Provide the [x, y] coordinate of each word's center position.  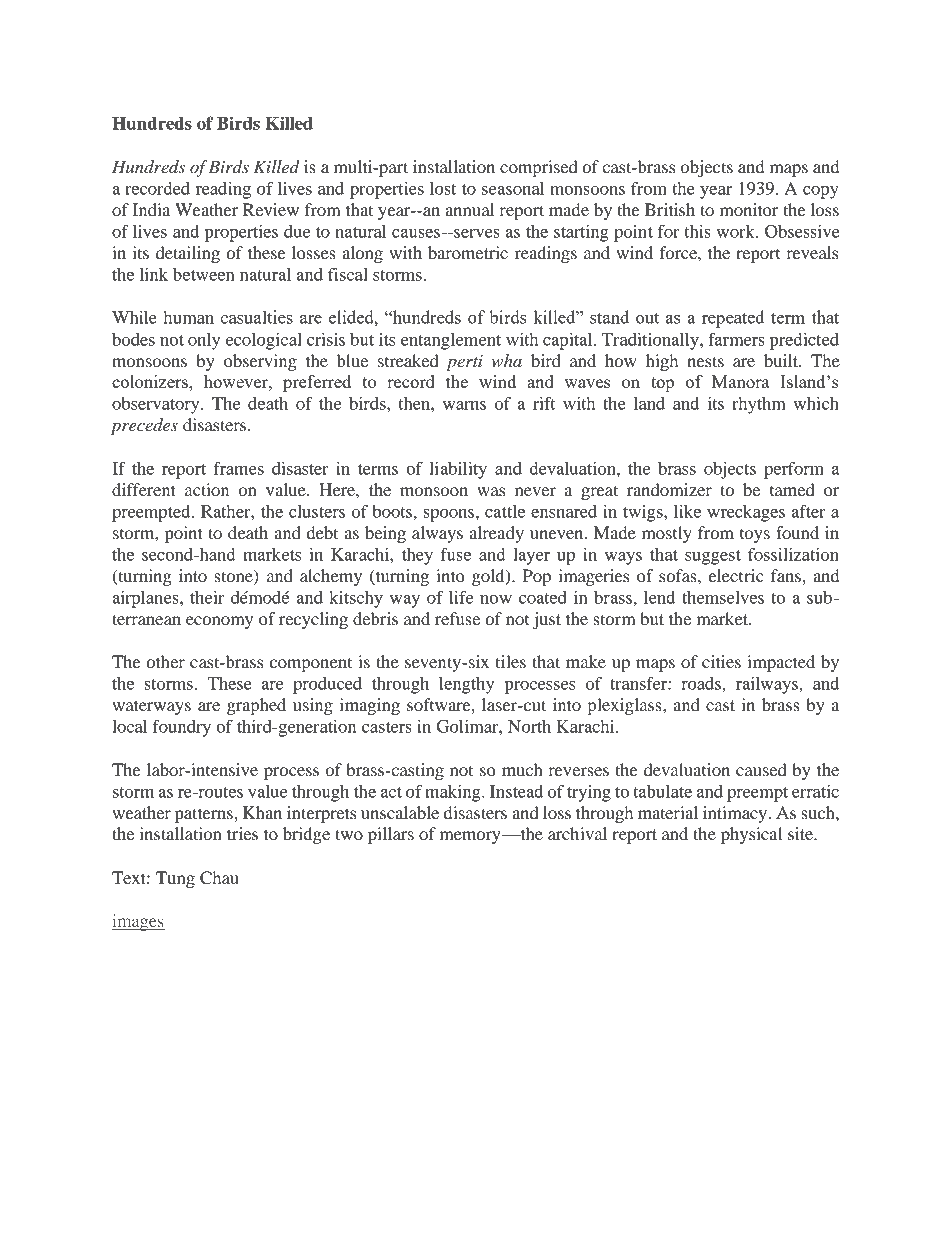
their [207, 597]
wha [507, 360]
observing [260, 362]
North [529, 726]
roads [702, 683]
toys [755, 536]
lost [443, 188]
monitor [749, 209]
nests [705, 361]
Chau [219, 878]
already [497, 534]
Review [271, 209]
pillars [391, 835]
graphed [256, 706]
